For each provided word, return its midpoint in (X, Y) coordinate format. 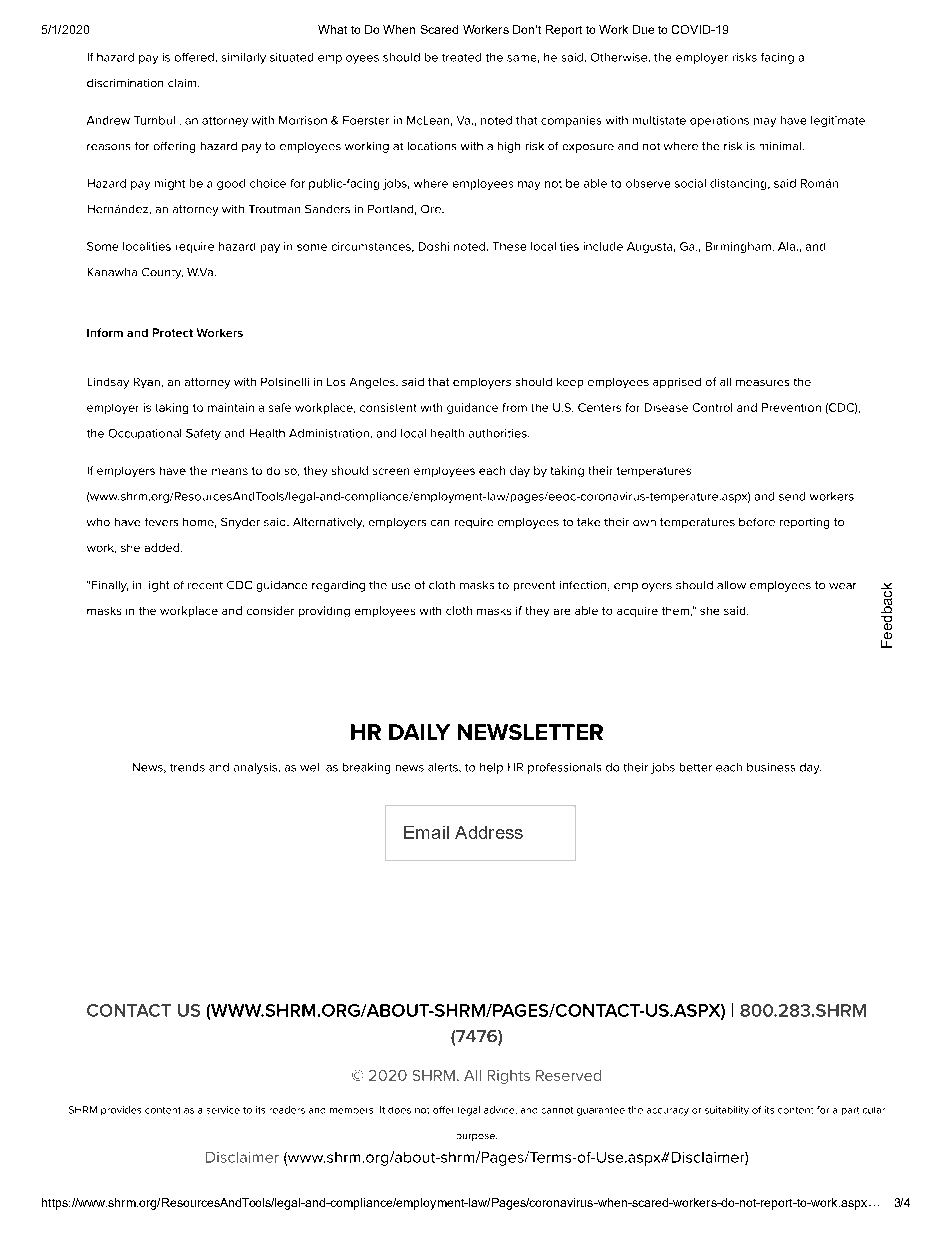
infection (584, 586)
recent (205, 585)
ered (200, 57)
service (223, 1110)
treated (461, 57)
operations (719, 121)
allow (731, 585)
